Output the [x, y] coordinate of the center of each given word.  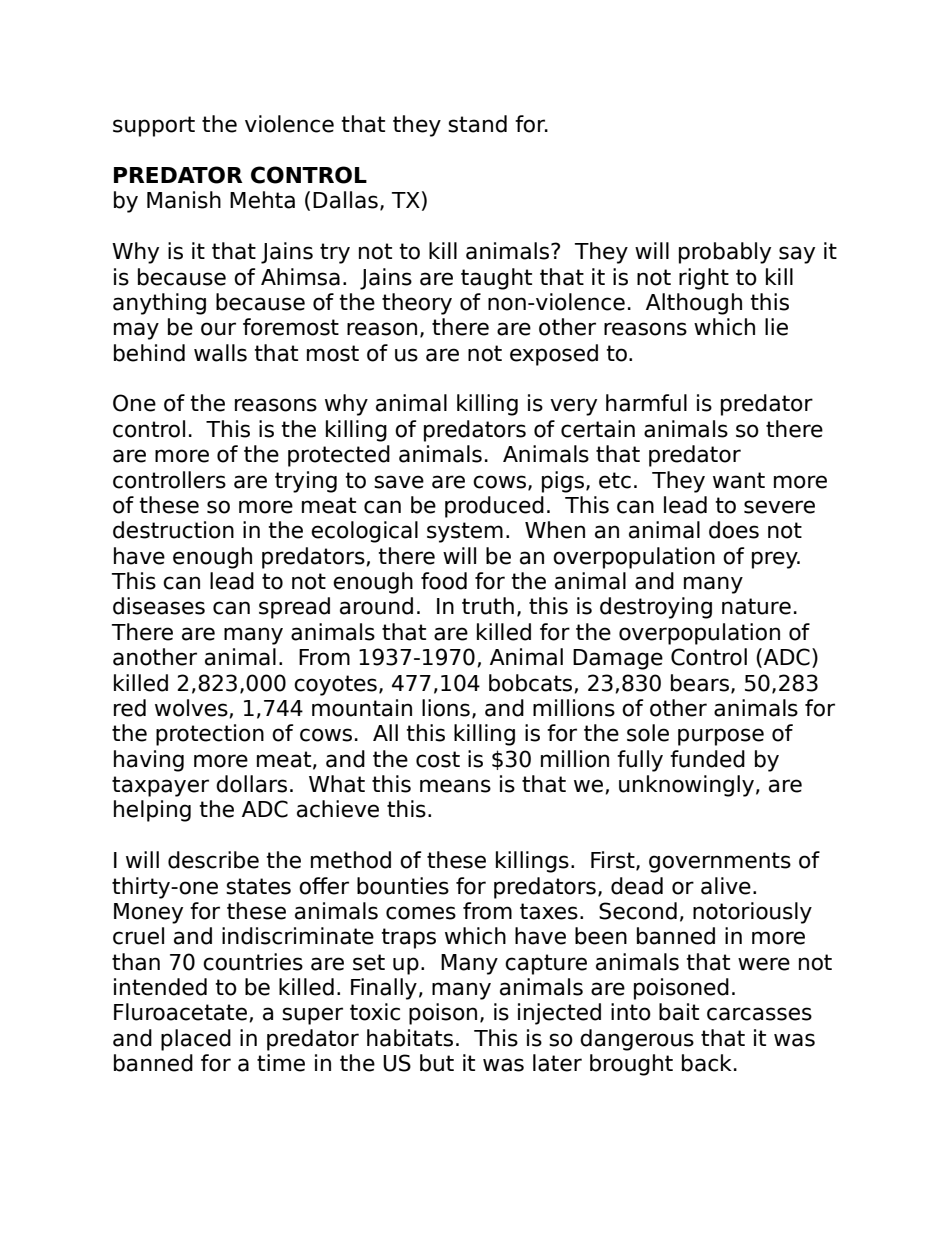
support [154, 126]
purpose [721, 737]
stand [477, 124]
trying [306, 482]
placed [196, 1040]
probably [725, 253]
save [399, 482]
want [739, 480]
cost [438, 759]
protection [210, 735]
